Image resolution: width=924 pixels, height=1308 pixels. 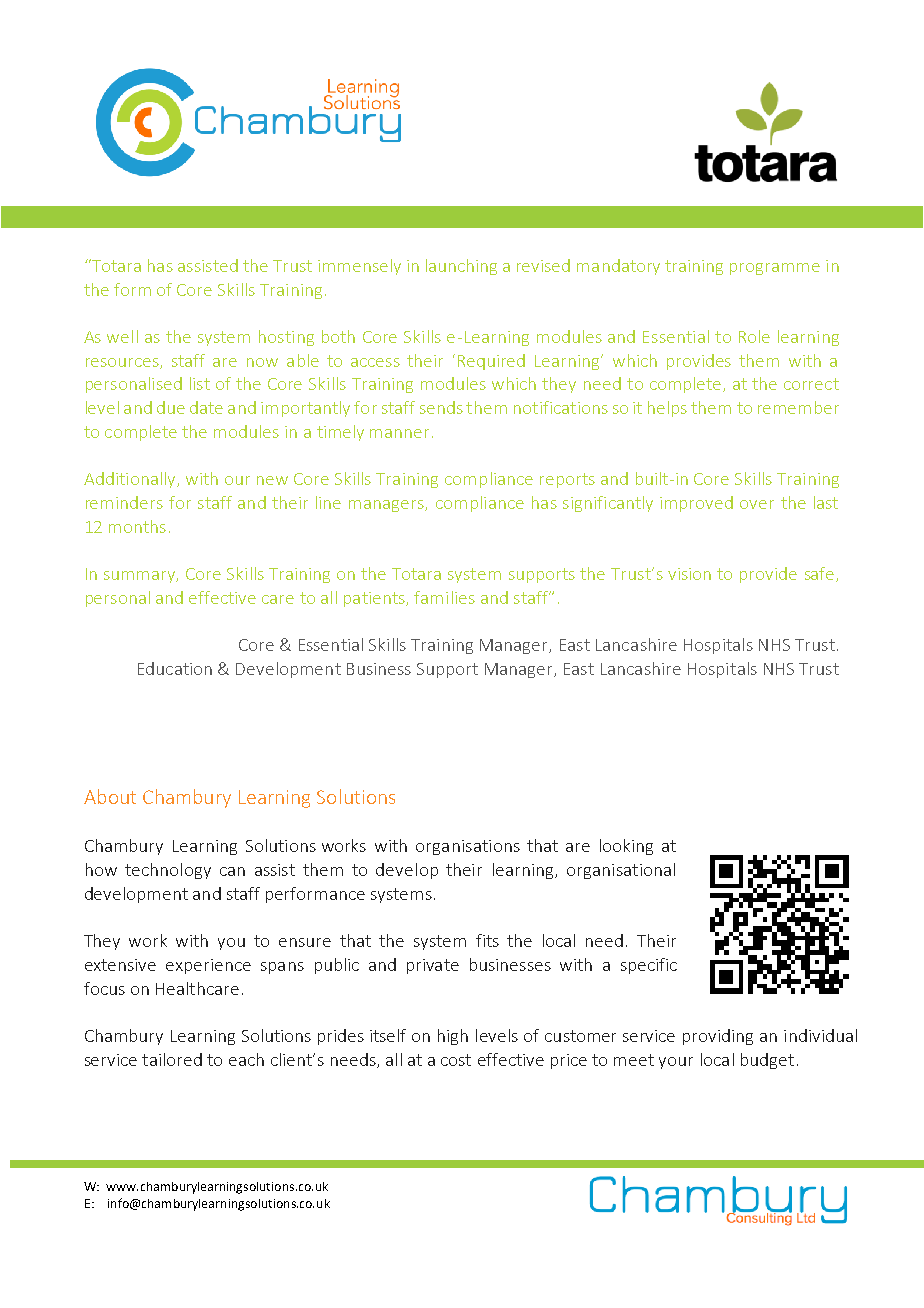 What do you see at coordinates (444, 597) in the screenshot?
I see `families` at bounding box center [444, 597].
